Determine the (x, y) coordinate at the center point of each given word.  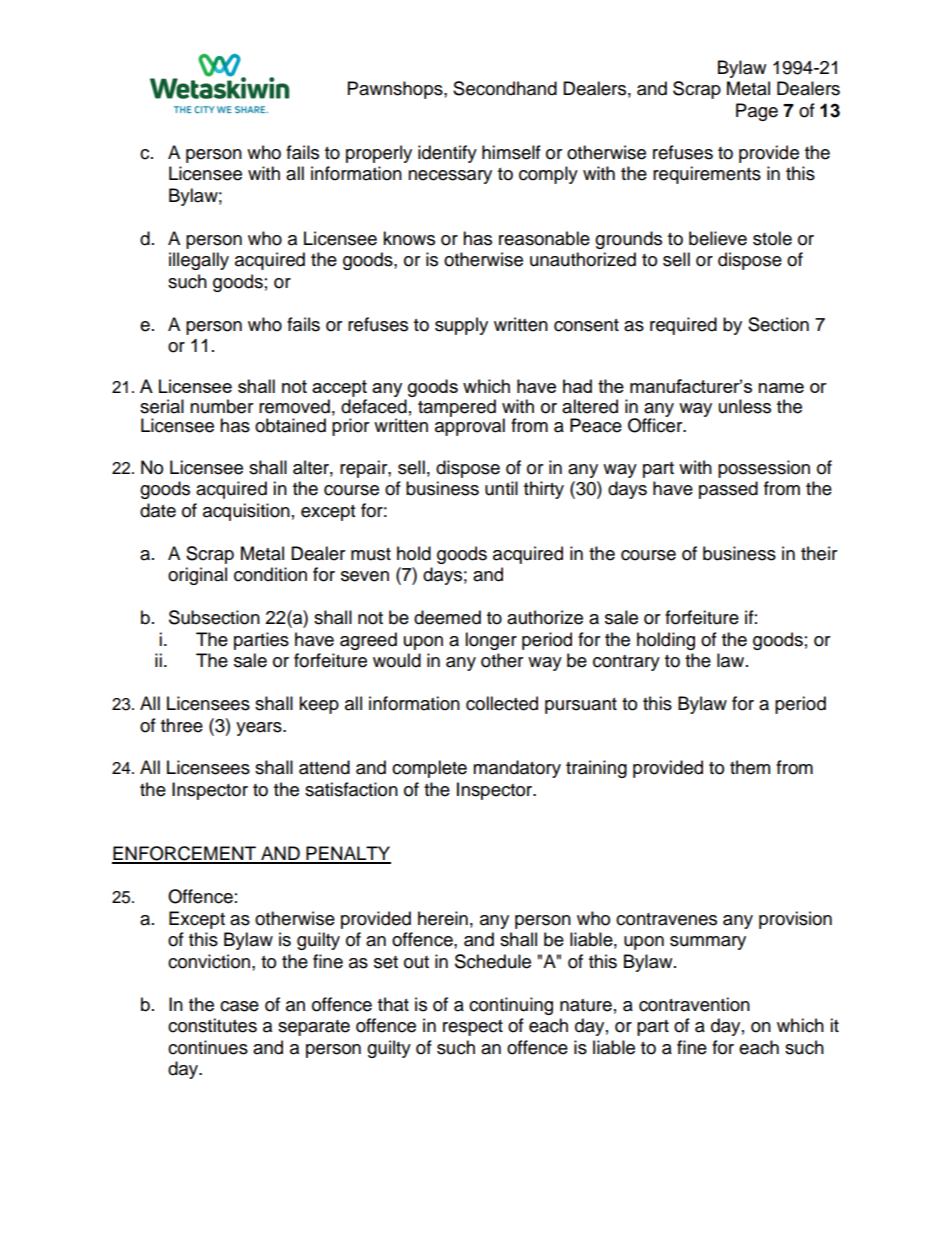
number (221, 406)
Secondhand (505, 88)
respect (473, 1028)
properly (379, 154)
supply (461, 326)
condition (270, 574)
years (260, 729)
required (683, 326)
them (750, 767)
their (819, 553)
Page (757, 112)
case (239, 1006)
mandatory (517, 769)
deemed (447, 617)
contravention (694, 1004)
